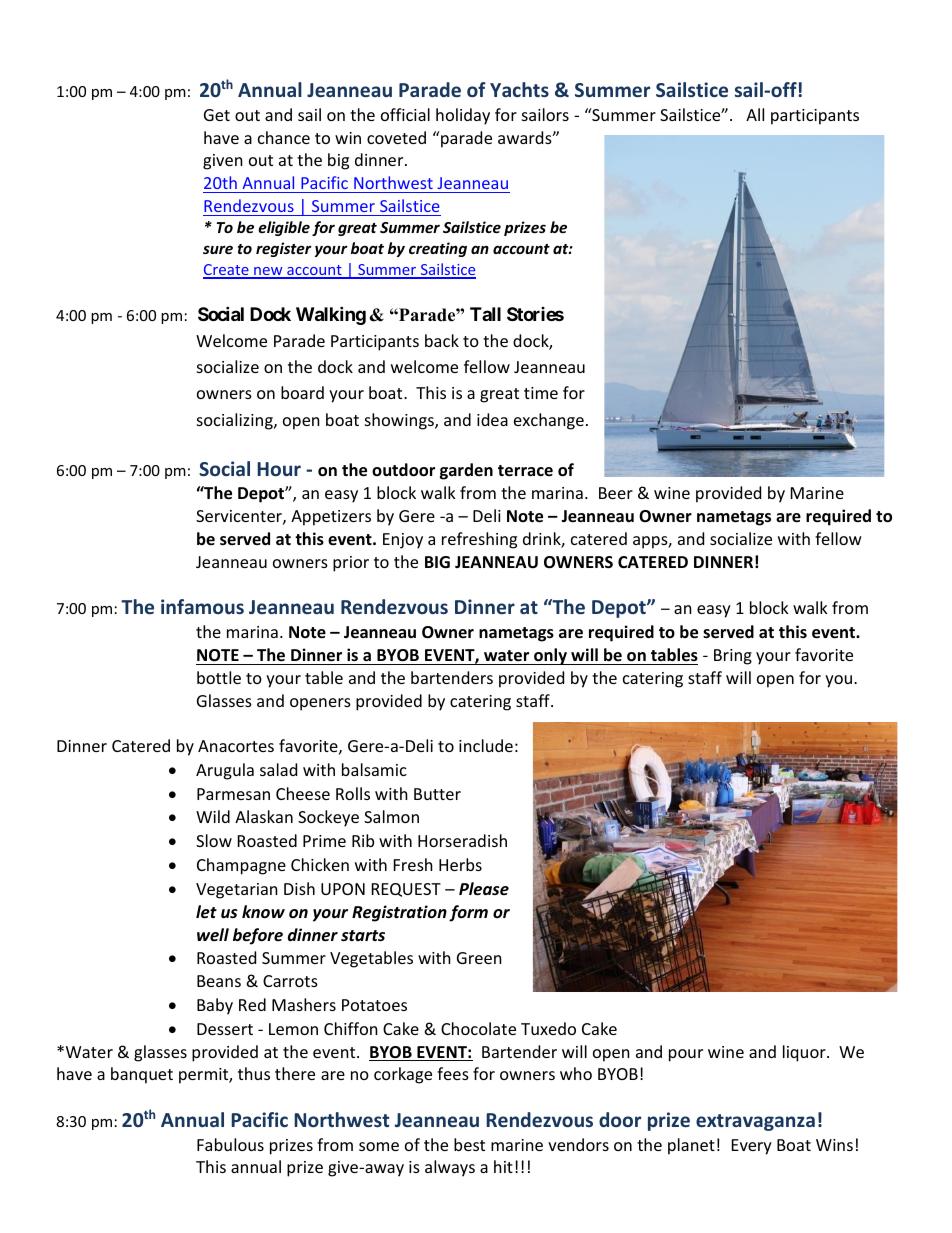 The image size is (952, 1233). Describe the element at coordinates (550, 656) in the page. I see `only` at that location.
